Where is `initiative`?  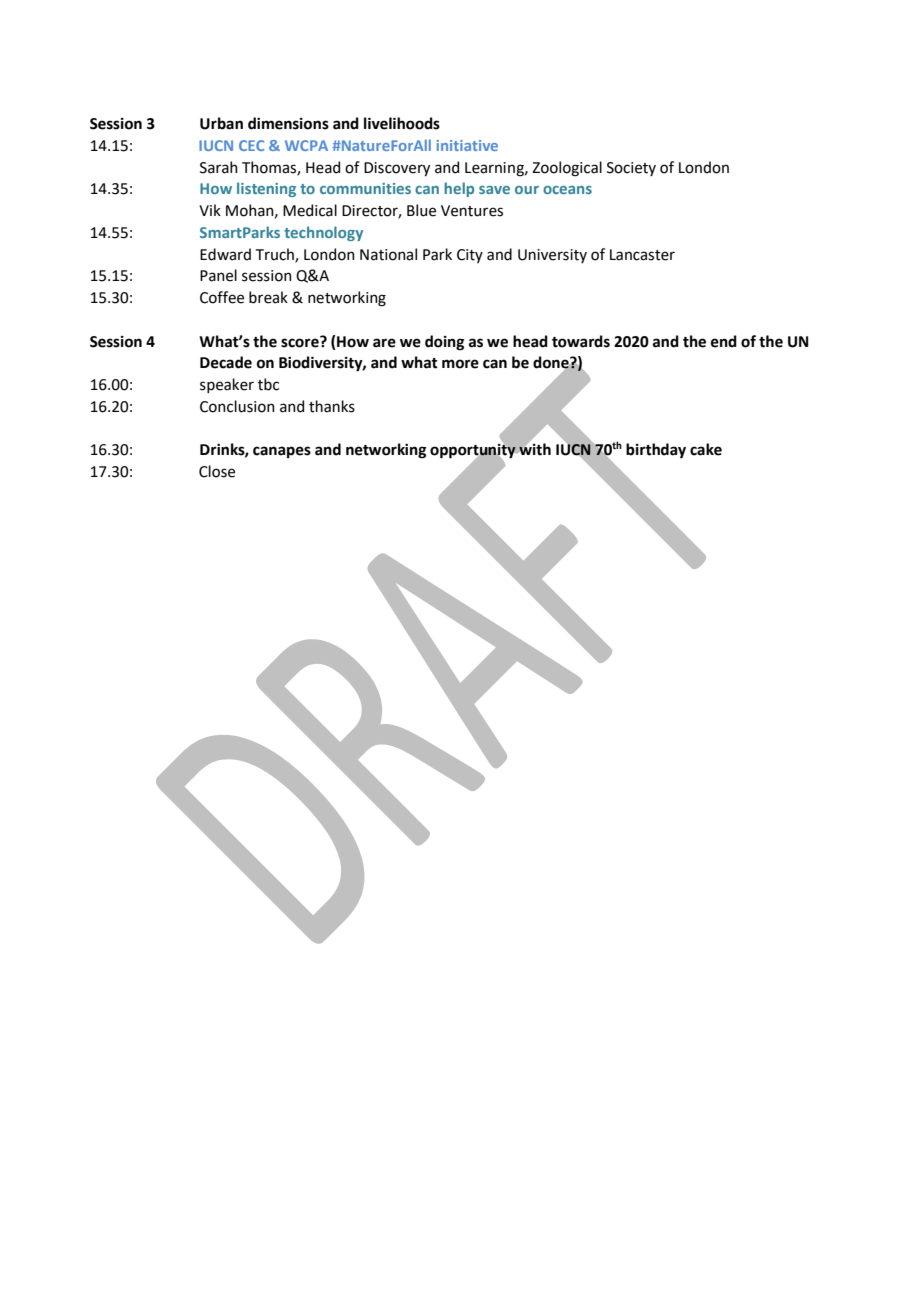
initiative is located at coordinates (467, 145).
